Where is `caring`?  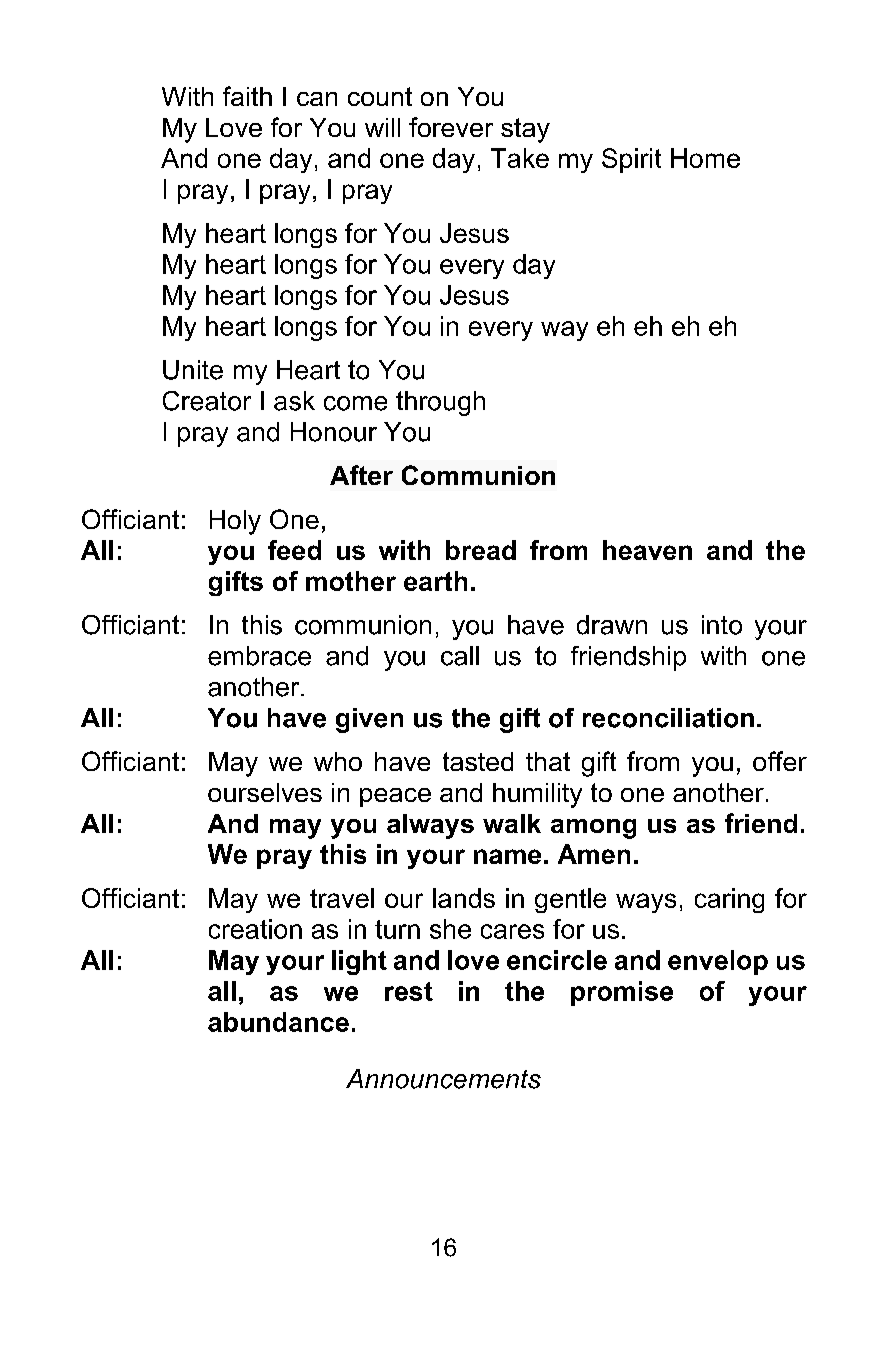 caring is located at coordinates (729, 900).
